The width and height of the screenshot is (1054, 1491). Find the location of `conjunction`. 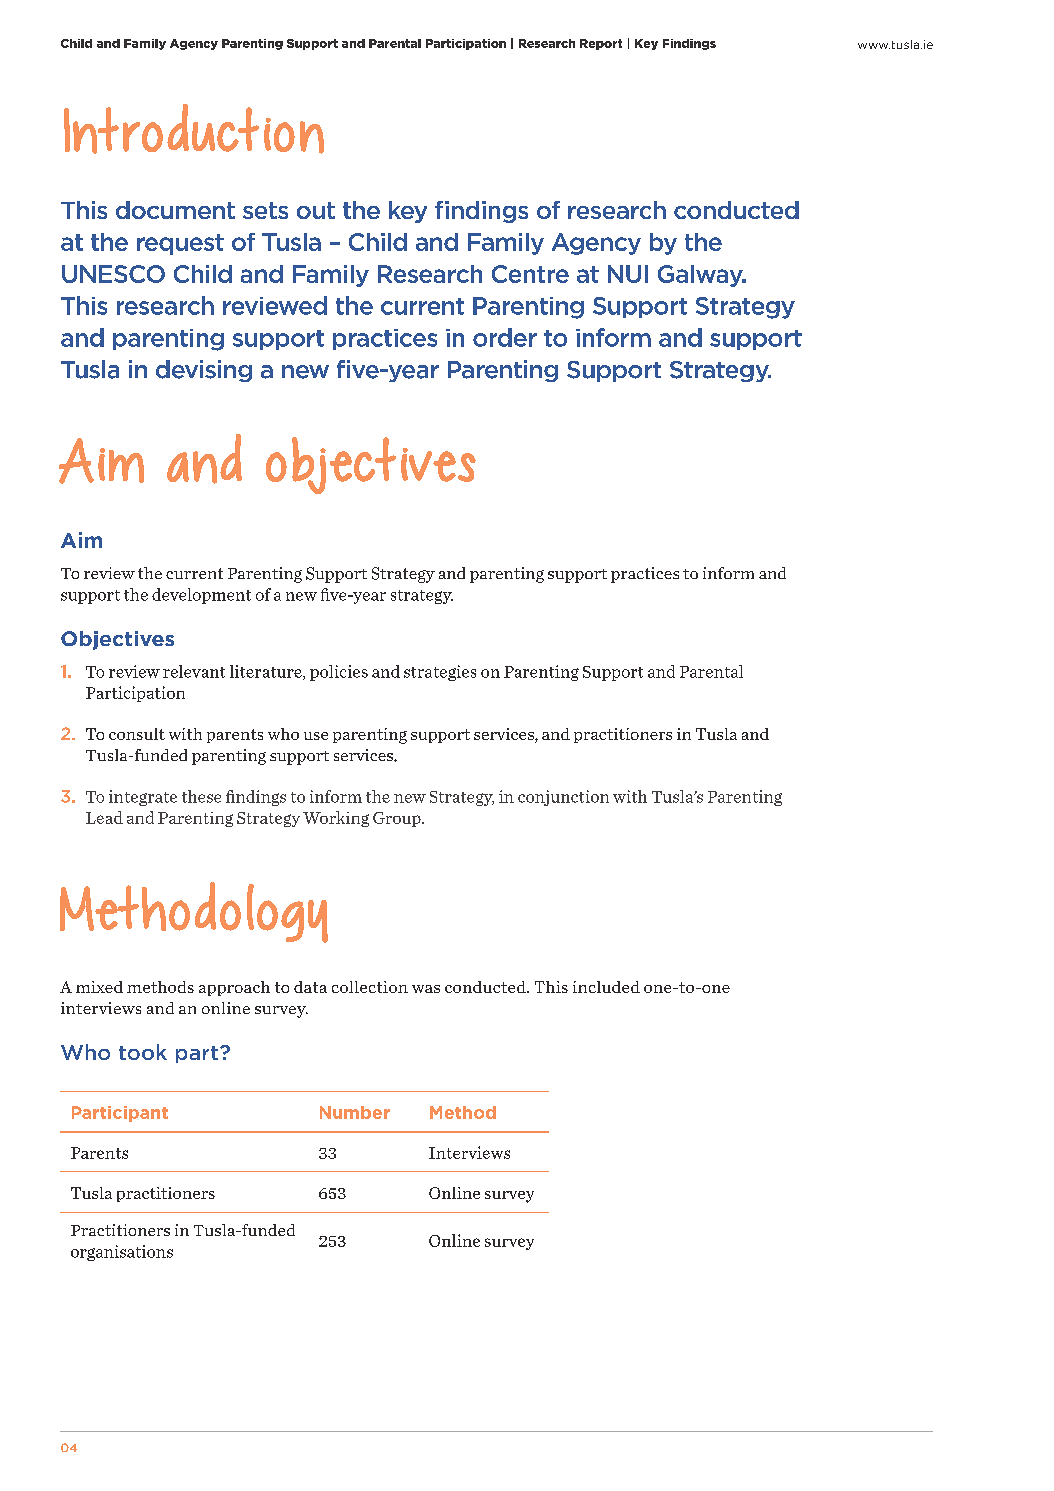

conjunction is located at coordinates (563, 798).
